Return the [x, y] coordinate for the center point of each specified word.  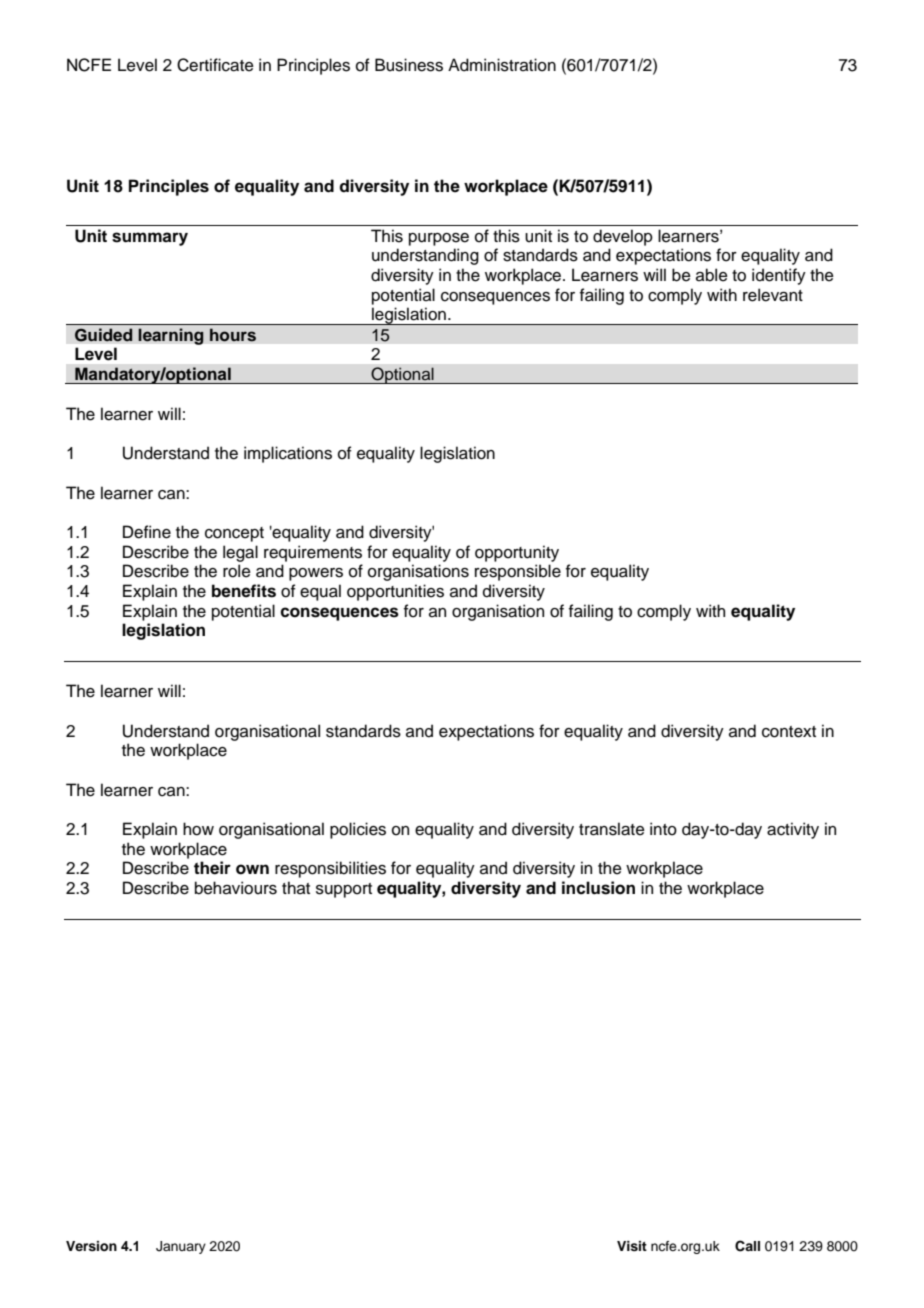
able [712, 275]
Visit [632, 1246]
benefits [244, 591]
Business [409, 65]
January [181, 1247]
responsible [518, 572]
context [789, 732]
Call [747, 1246]
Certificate [215, 65]
